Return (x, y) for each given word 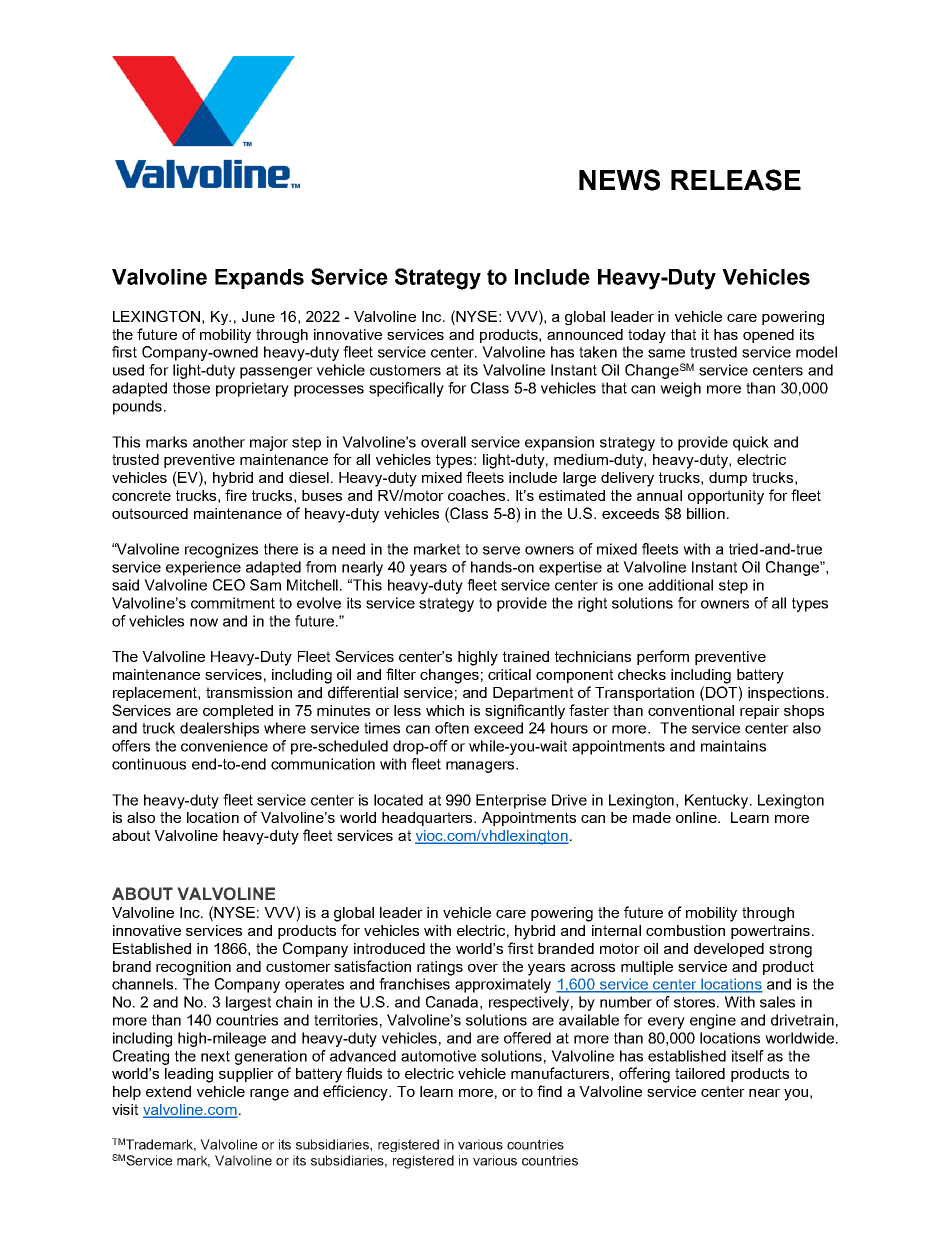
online (697, 817)
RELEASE (736, 180)
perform (663, 657)
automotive (438, 1056)
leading (189, 1075)
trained (526, 656)
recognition (193, 968)
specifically (406, 389)
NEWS (619, 180)
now (204, 622)
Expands (259, 279)
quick (751, 443)
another (219, 442)
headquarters (428, 819)
